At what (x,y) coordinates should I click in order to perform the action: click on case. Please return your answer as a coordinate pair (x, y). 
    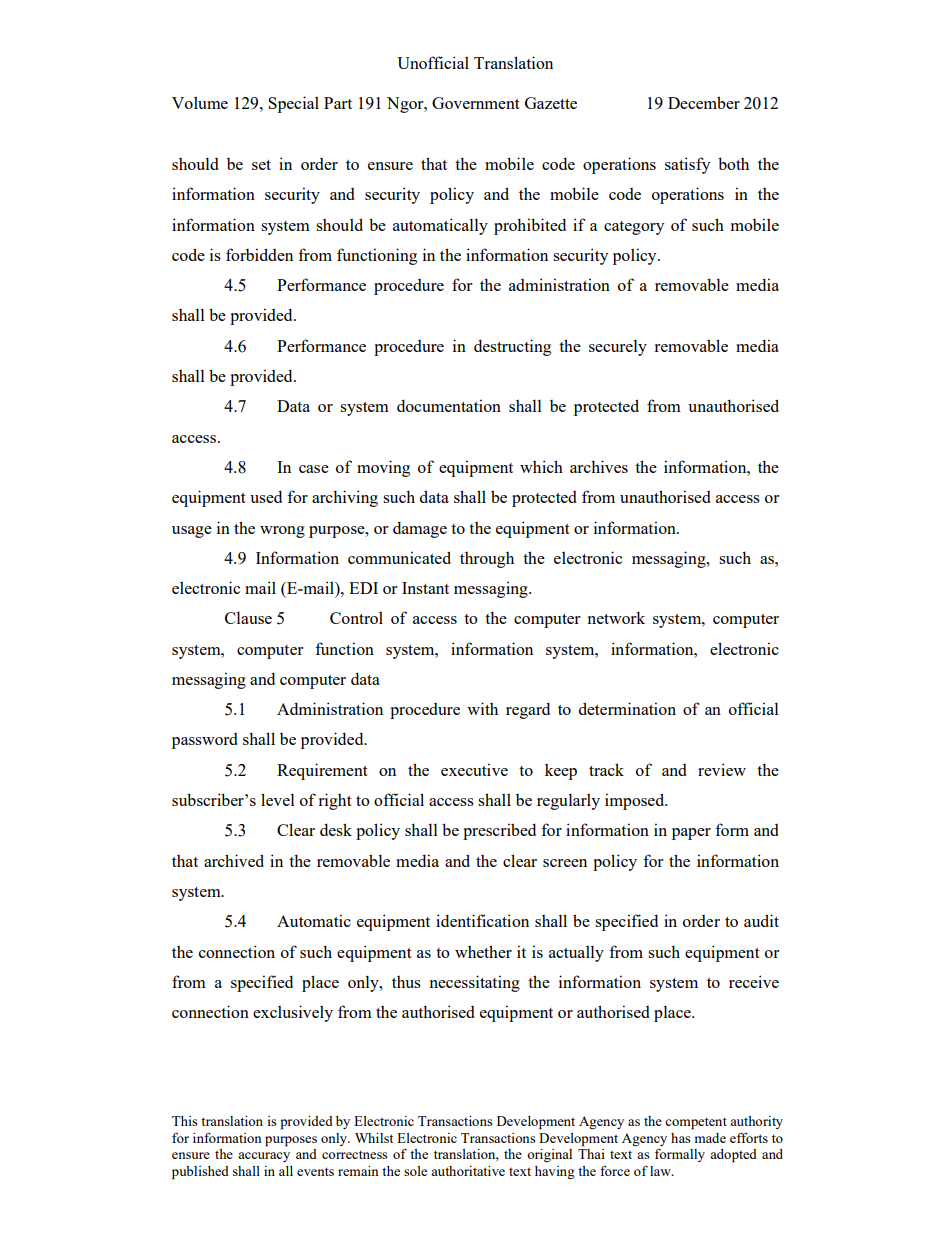
    Looking at the image, I should click on (314, 469).
